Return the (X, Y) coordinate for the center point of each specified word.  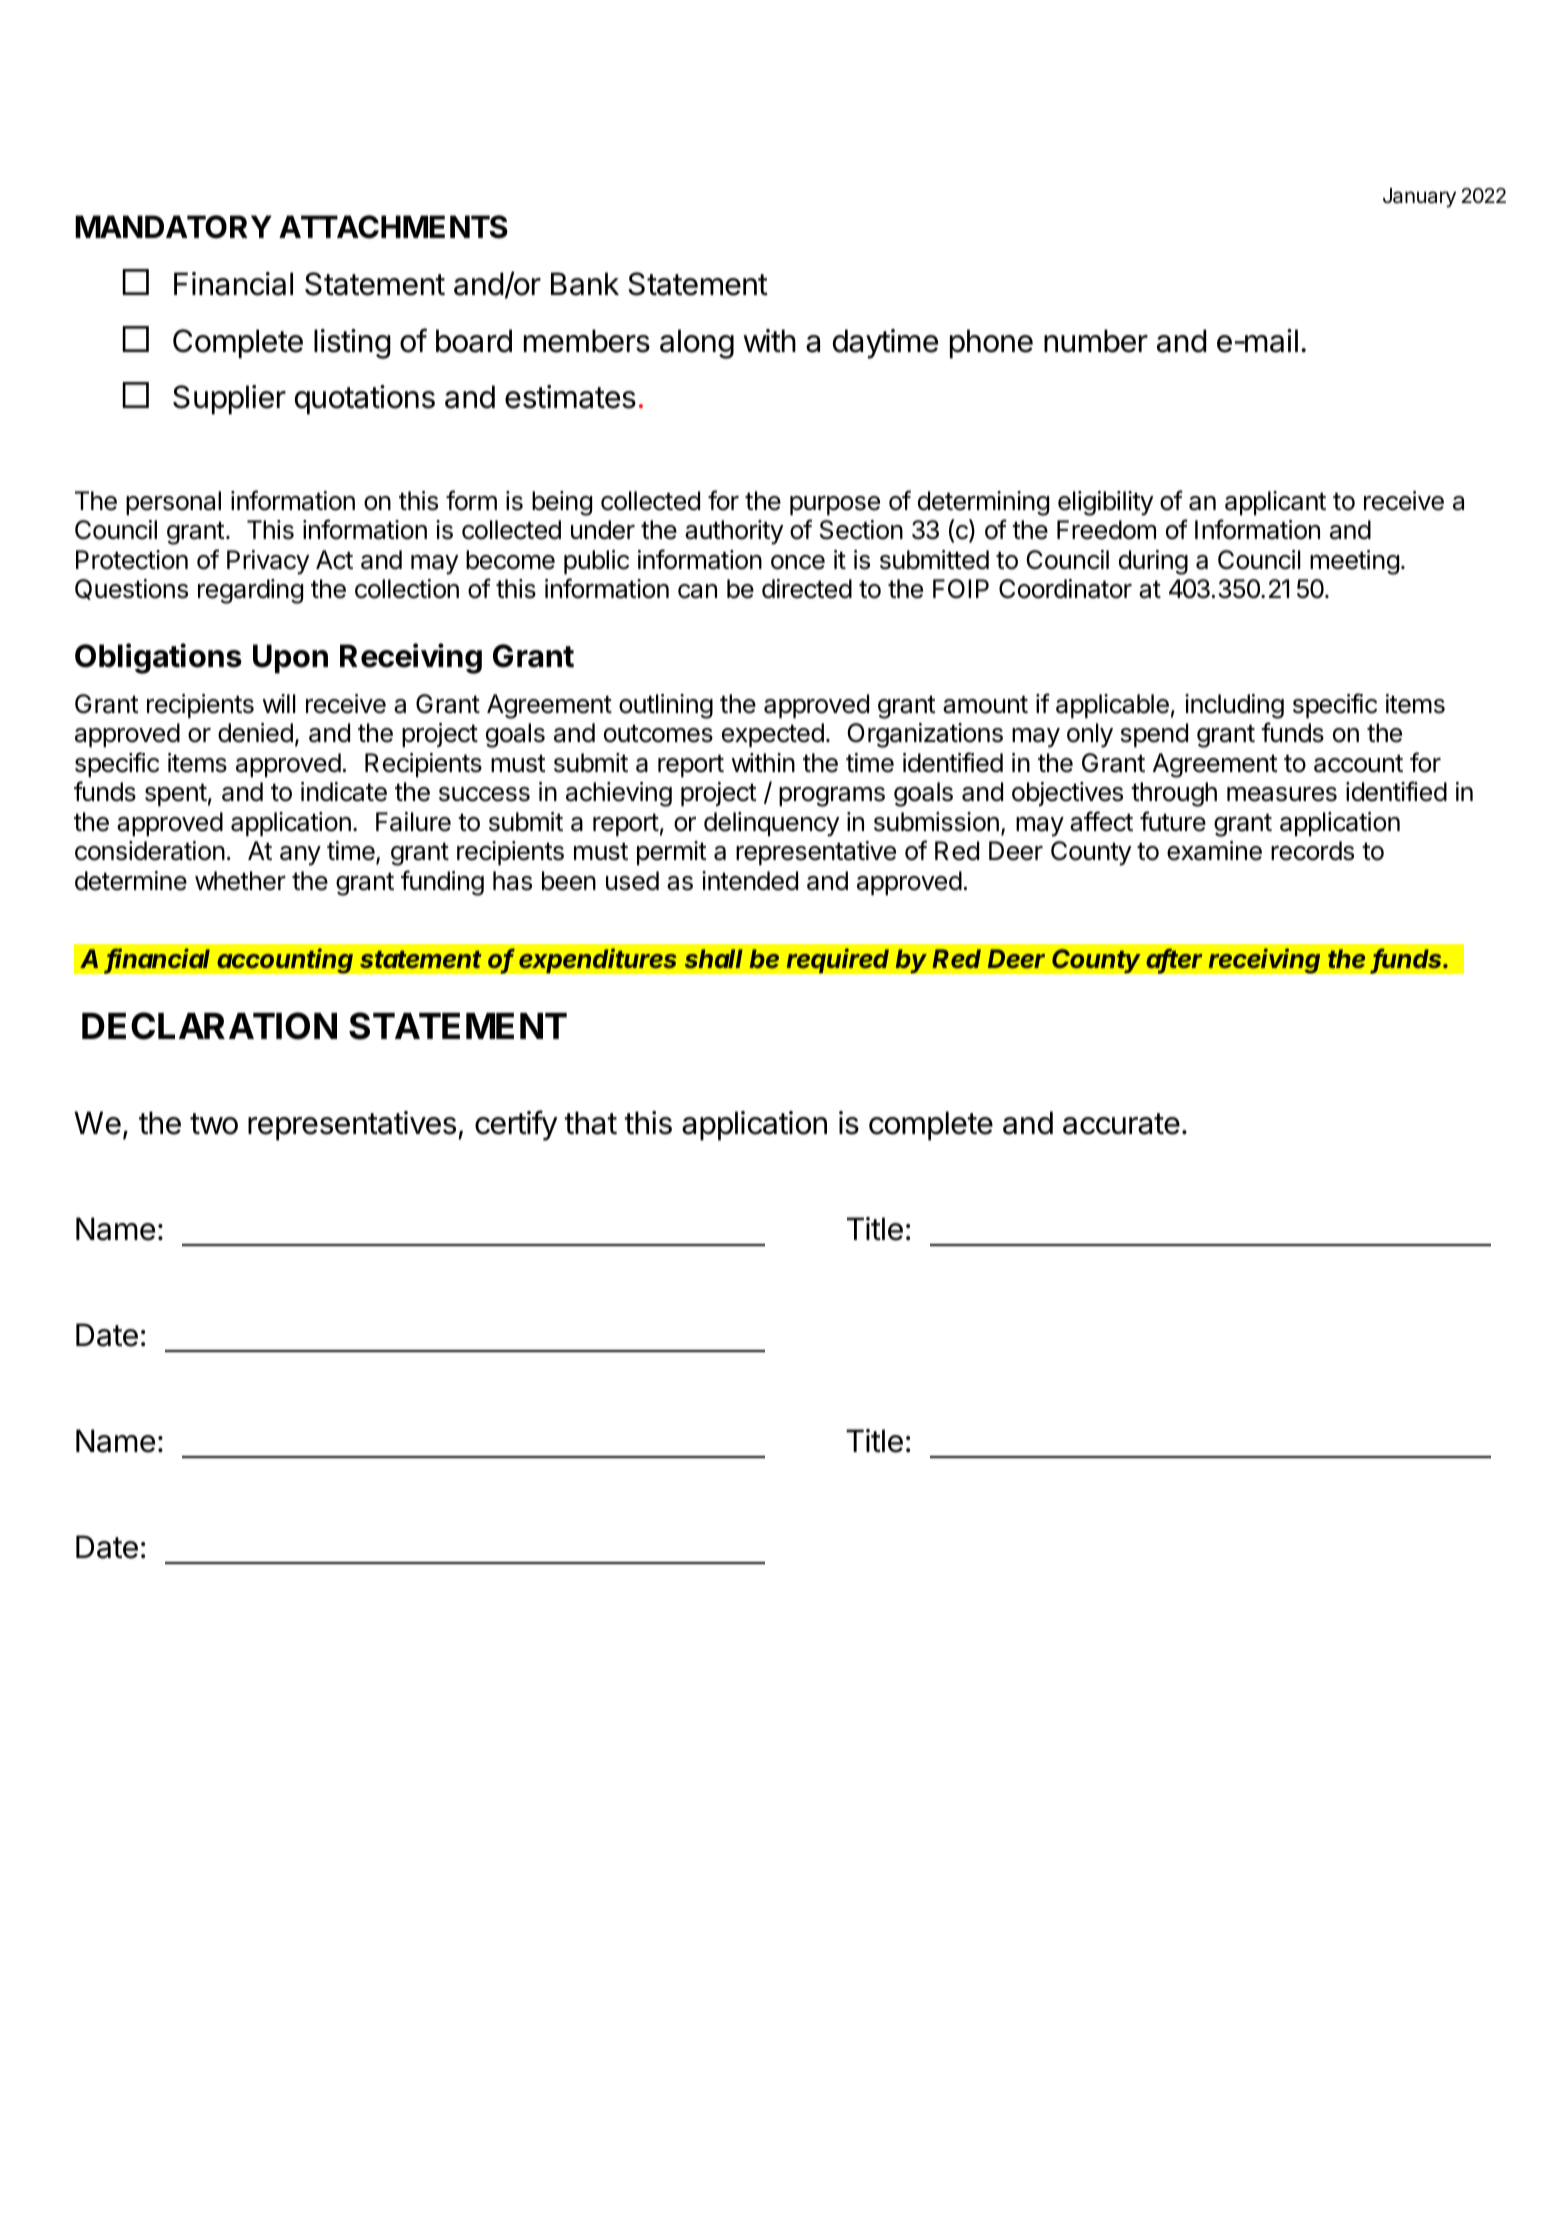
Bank (585, 284)
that (590, 1123)
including (1234, 706)
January (1419, 198)
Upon (290, 659)
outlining (666, 706)
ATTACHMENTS (393, 227)
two (214, 1124)
